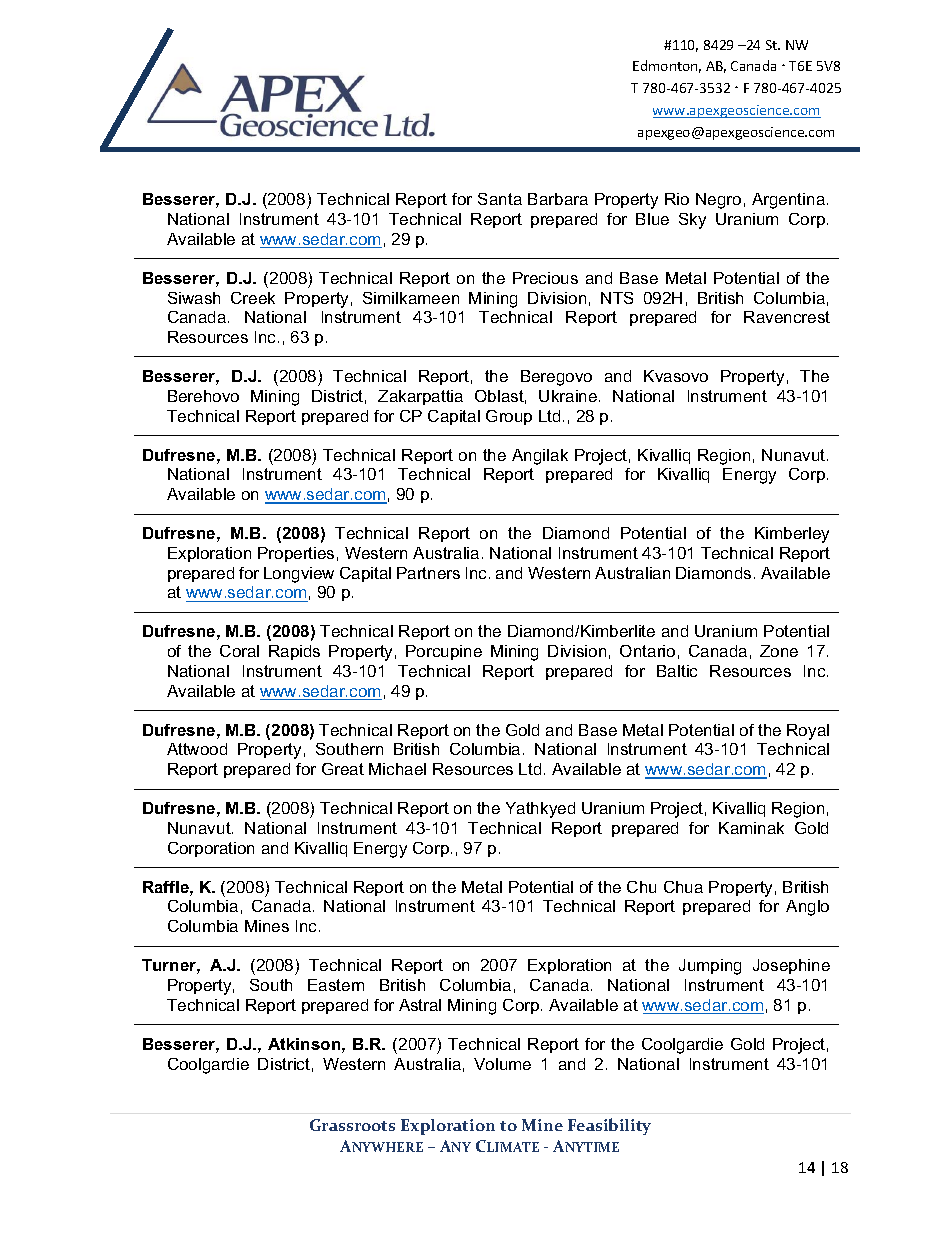 This page has height=1233, width=952. Describe the element at coordinates (500, 199) in the page. I see `Santa` at that location.
